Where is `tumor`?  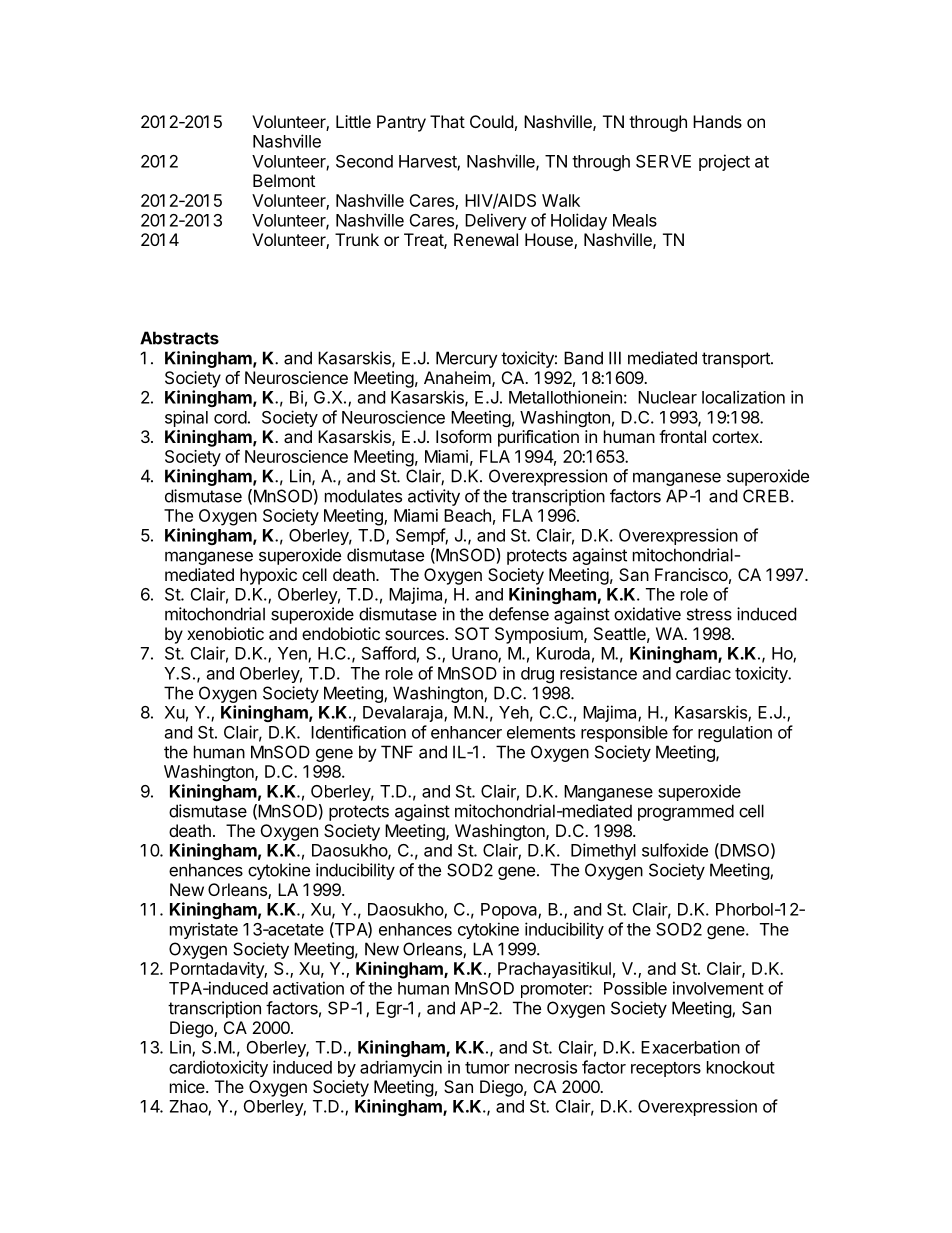
tumor is located at coordinates (487, 1068).
